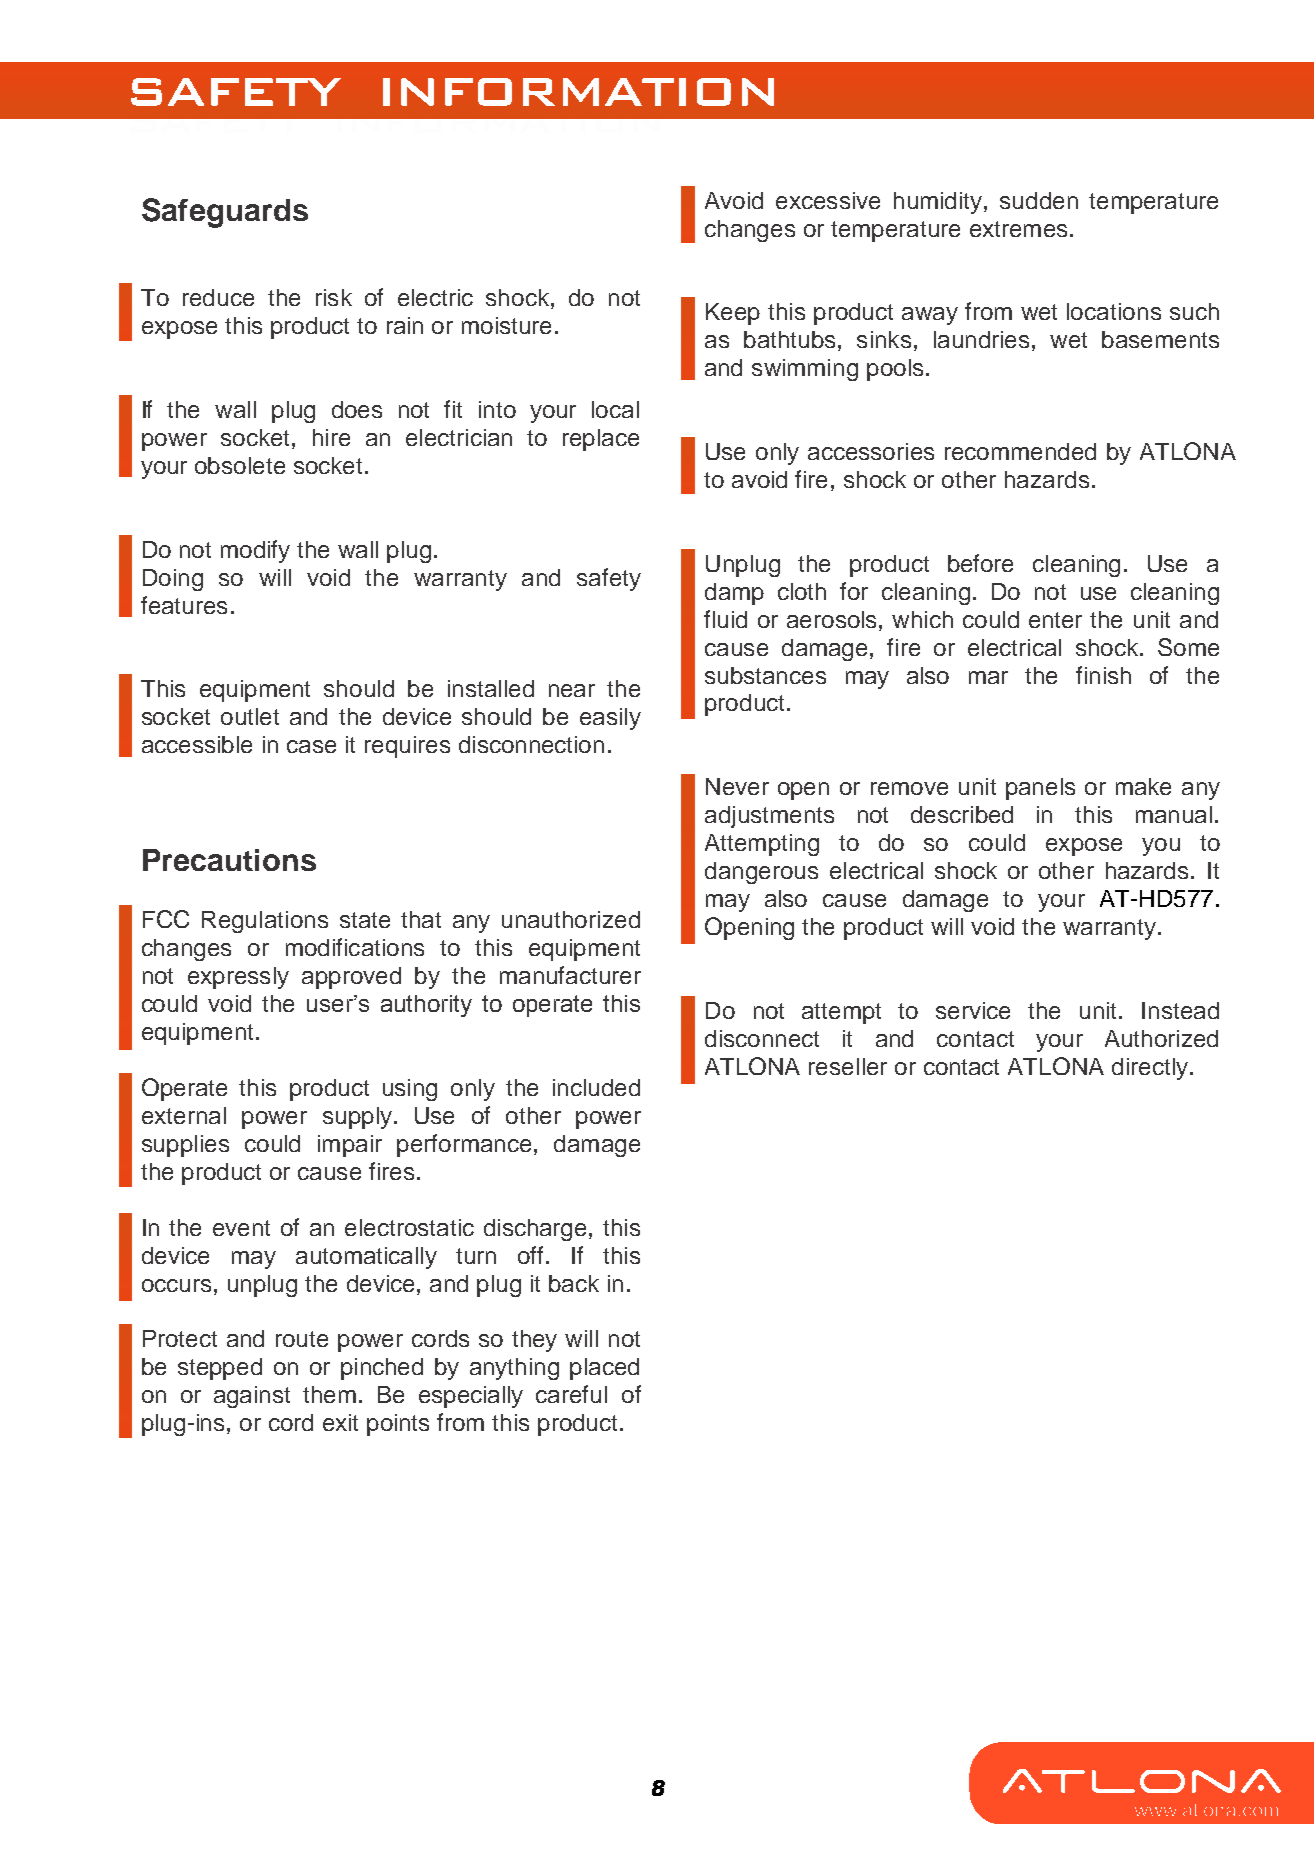 This screenshot has width=1314, height=1859. Describe the element at coordinates (1040, 789) in the screenshot. I see `panels` at that location.
